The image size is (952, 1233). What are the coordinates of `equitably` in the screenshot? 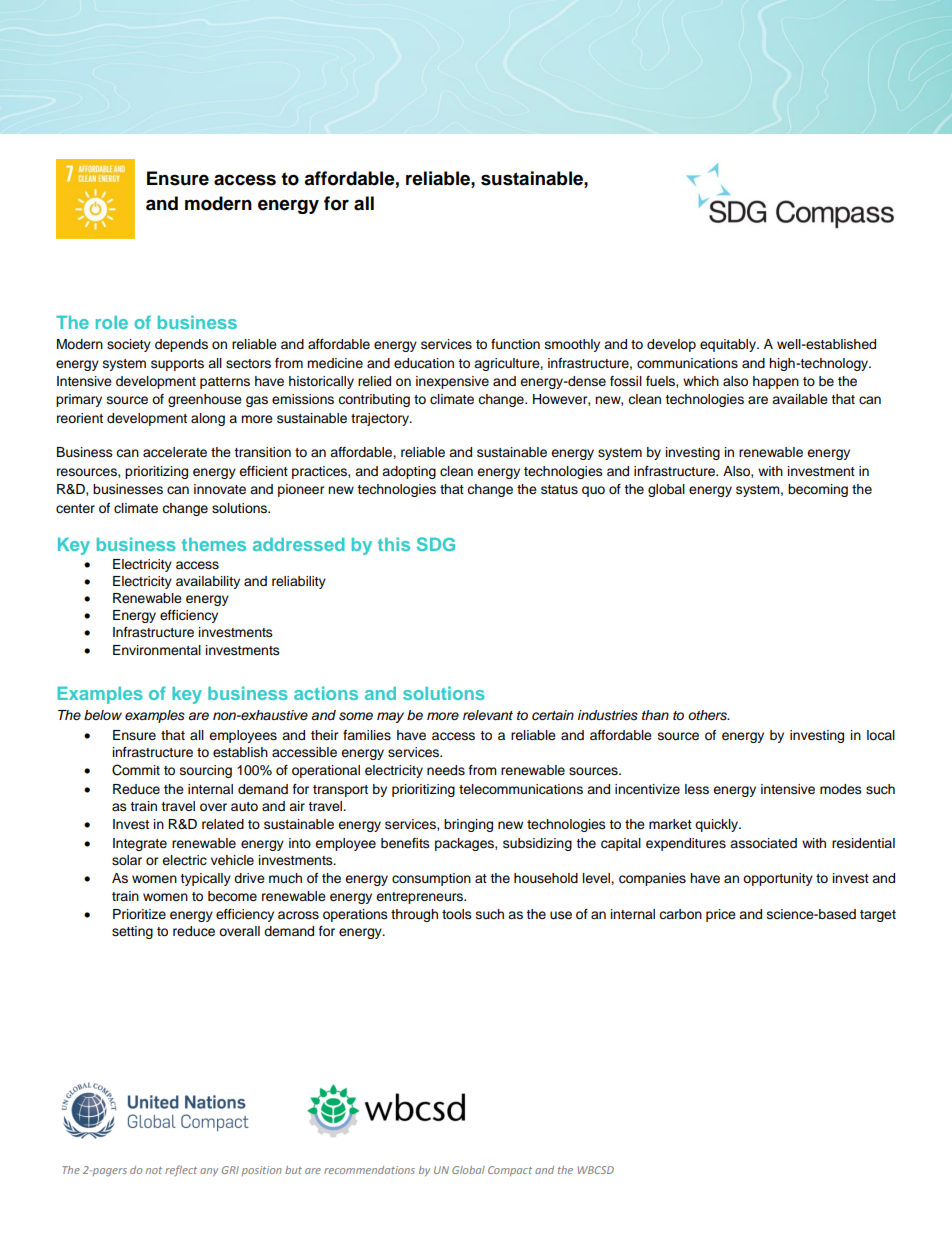 It's located at (729, 345).
